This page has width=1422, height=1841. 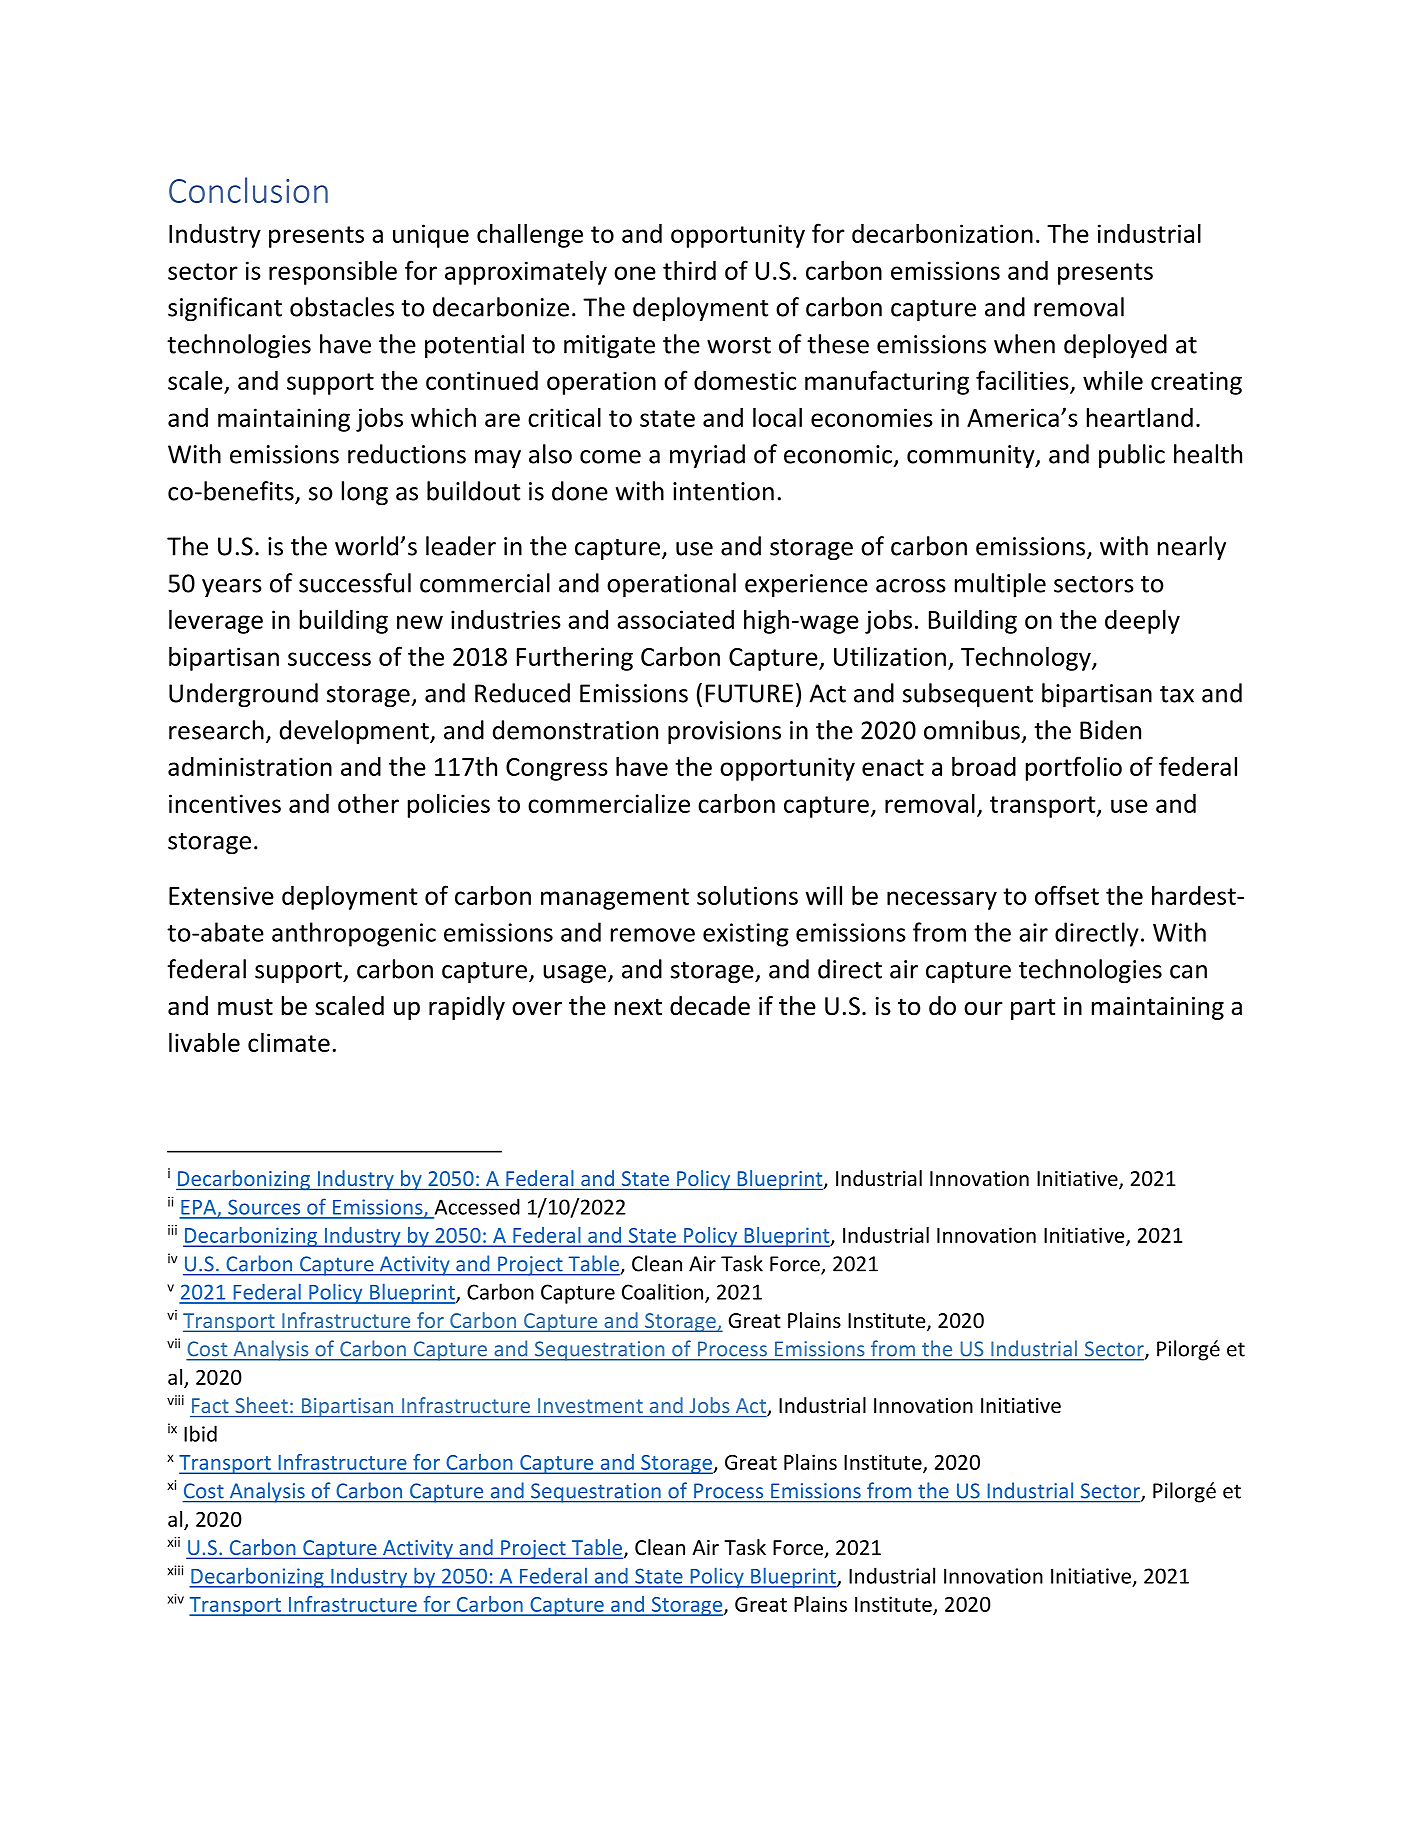 I want to click on Extensive, so click(x=221, y=895).
